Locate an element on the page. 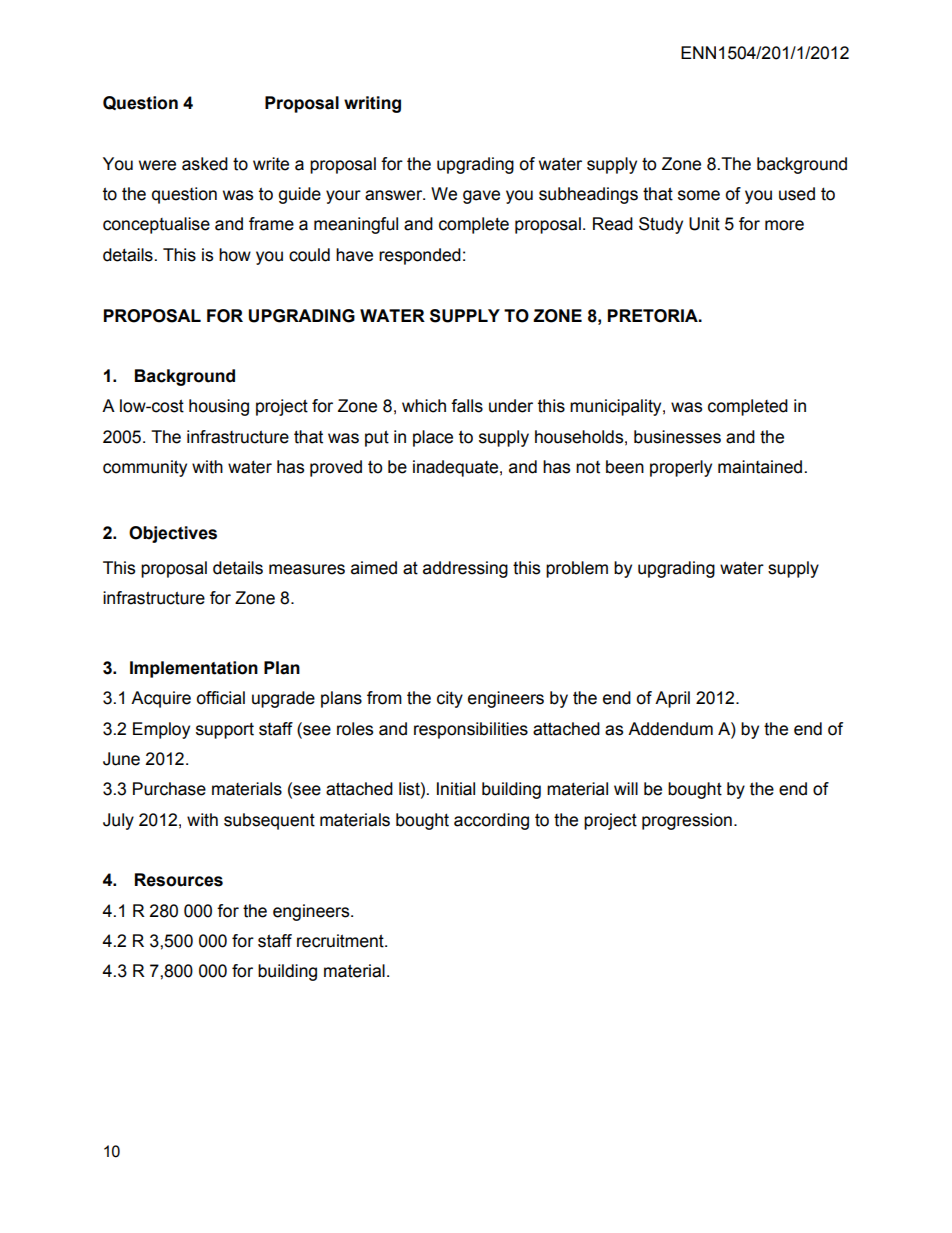 This page has width=952, height=1233. writing is located at coordinates (372, 104).
